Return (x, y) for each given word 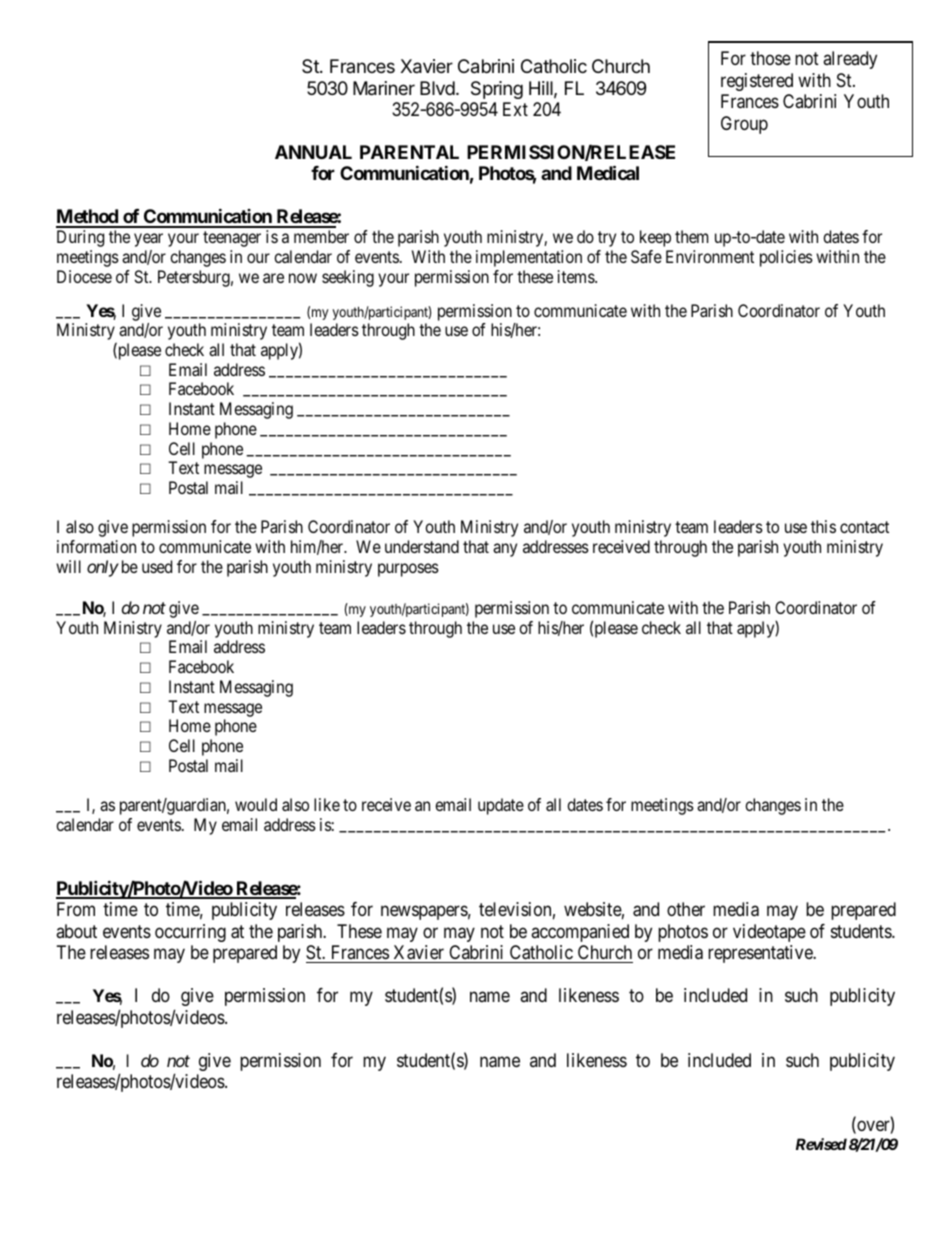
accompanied (580, 933)
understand (422, 546)
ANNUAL (313, 152)
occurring (190, 933)
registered (757, 82)
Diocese (84, 276)
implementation (529, 258)
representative (761, 954)
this (823, 526)
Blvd (437, 88)
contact (864, 527)
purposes (408, 570)
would (256, 804)
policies (786, 258)
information (96, 546)
